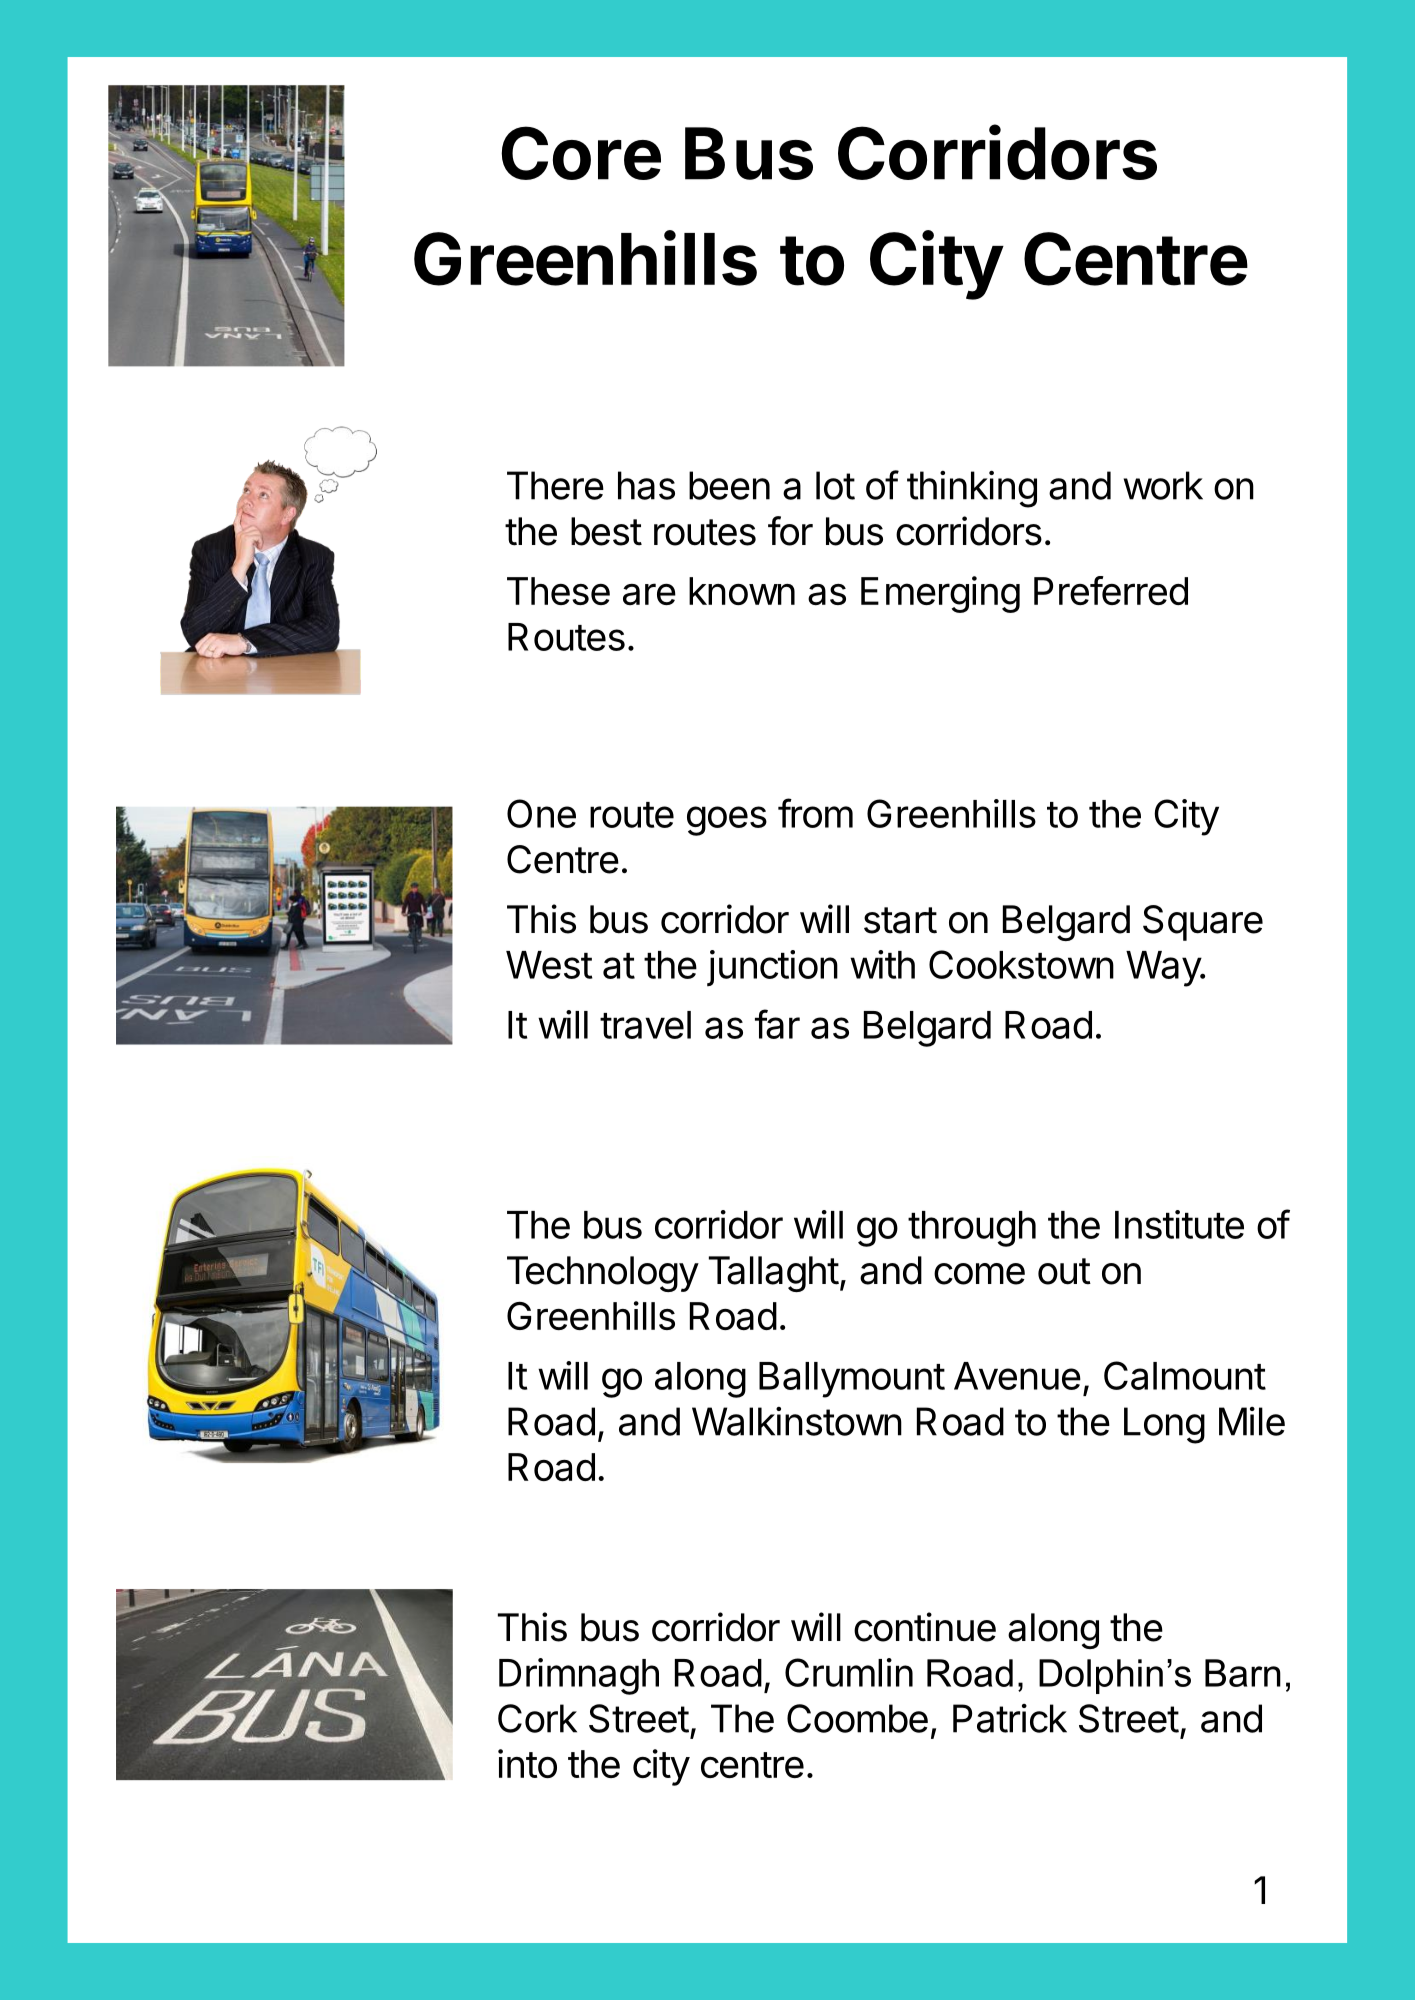  What do you see at coordinates (882, 964) in the screenshot?
I see `with` at bounding box center [882, 964].
